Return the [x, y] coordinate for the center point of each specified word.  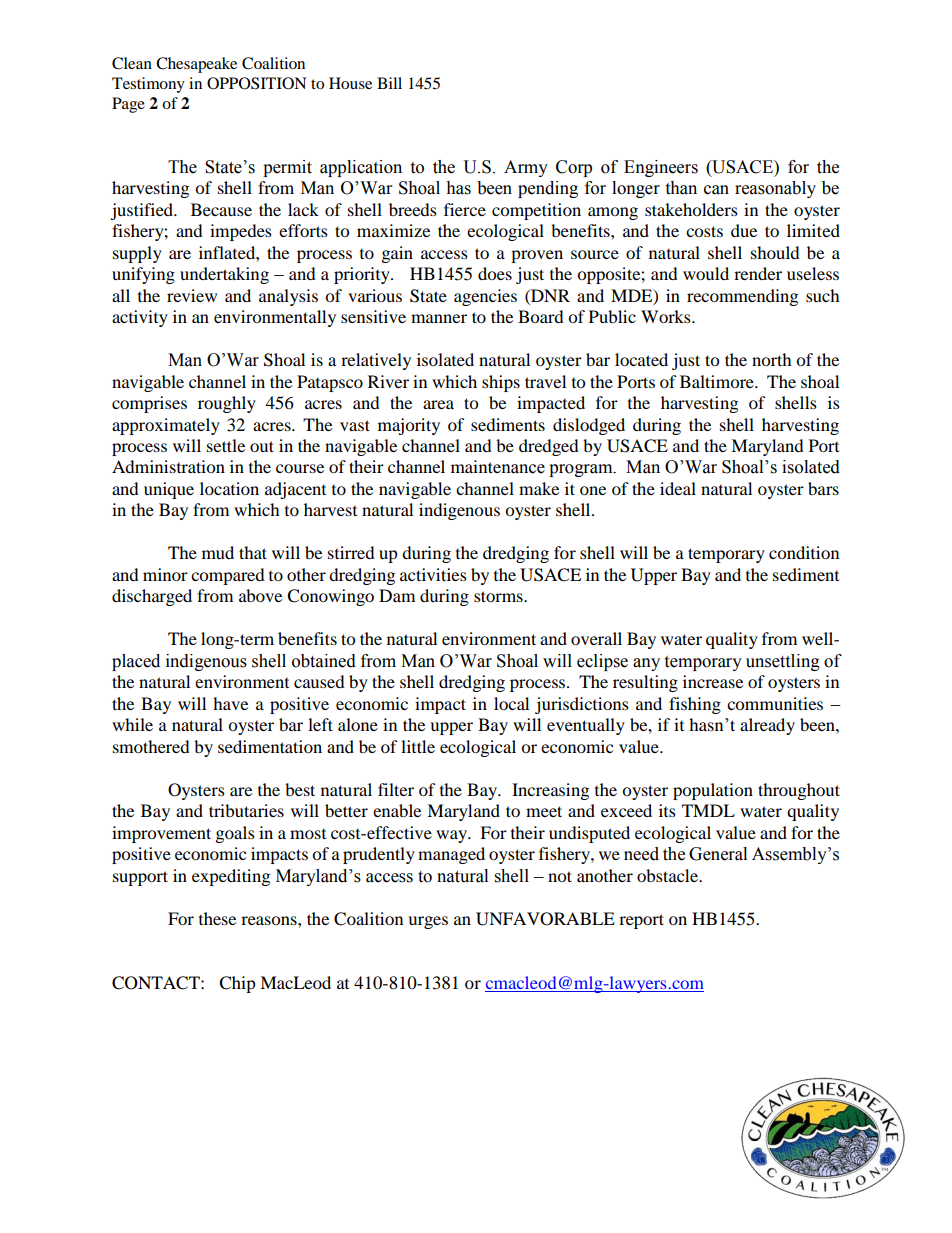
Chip [237, 984]
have [230, 703]
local [511, 703]
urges [428, 922]
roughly [227, 404]
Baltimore [718, 381]
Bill [389, 83]
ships [501, 383]
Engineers [661, 168]
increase [713, 681]
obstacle [669, 875]
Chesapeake [196, 65]
